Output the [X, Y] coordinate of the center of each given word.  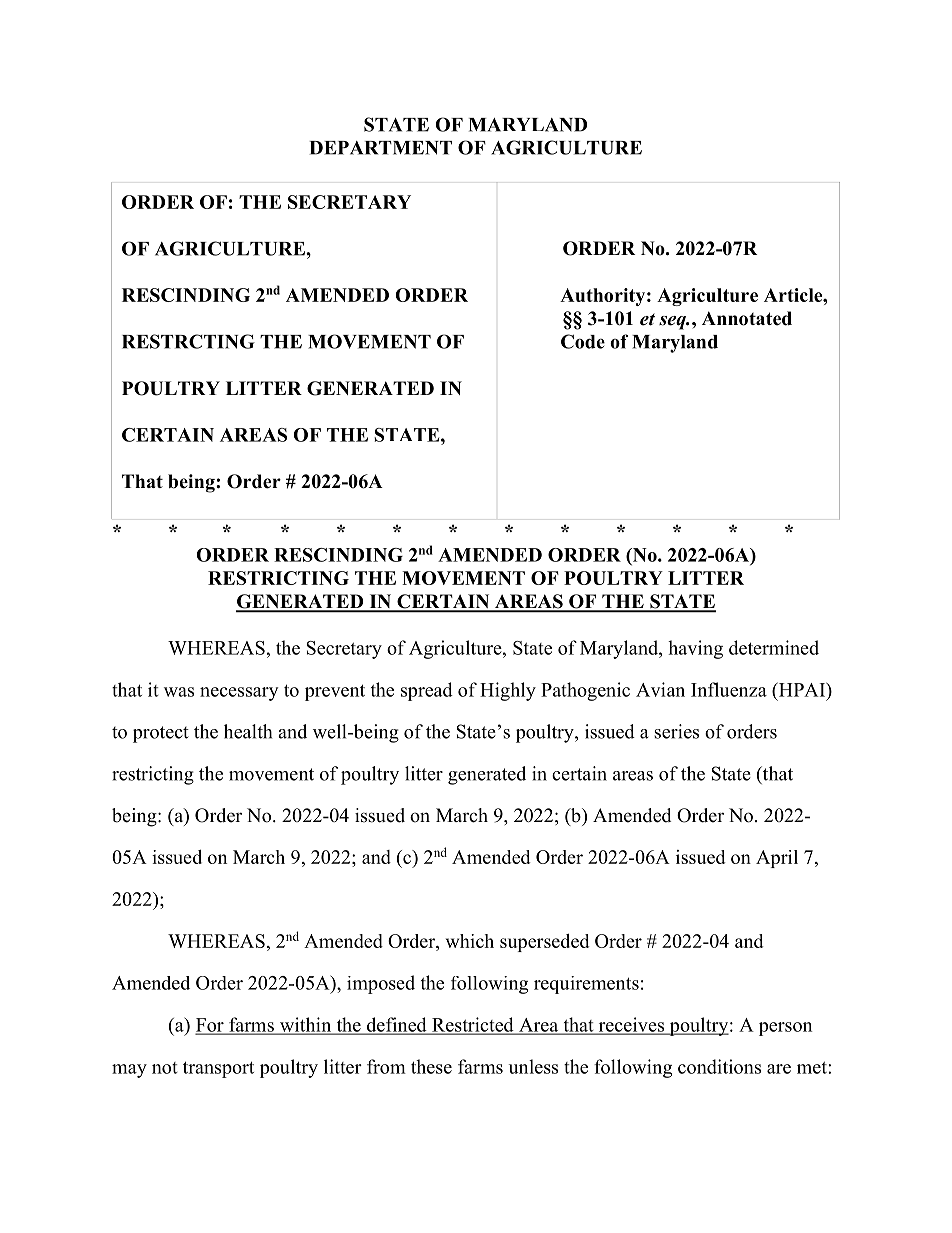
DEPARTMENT [380, 148]
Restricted [473, 1025]
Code [583, 341]
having [695, 649]
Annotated [747, 318]
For [211, 1026]
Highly [508, 691]
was [179, 692]
